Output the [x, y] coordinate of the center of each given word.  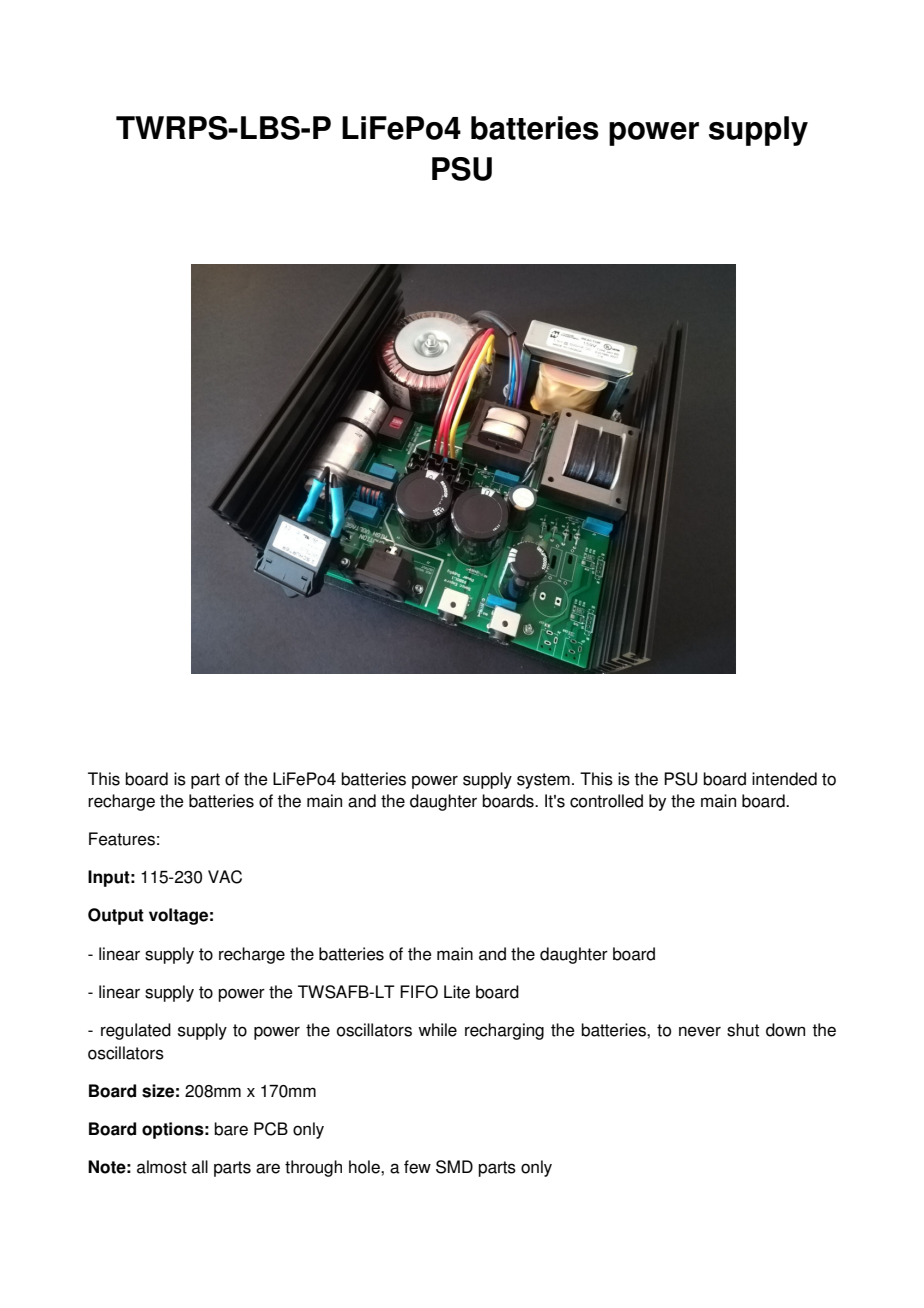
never [700, 1031]
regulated [136, 1031]
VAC [225, 877]
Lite [457, 992]
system [543, 781]
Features [122, 839]
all [200, 1167]
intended [784, 779]
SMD [454, 1167]
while [437, 1030]
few [417, 1167]
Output [116, 916]
